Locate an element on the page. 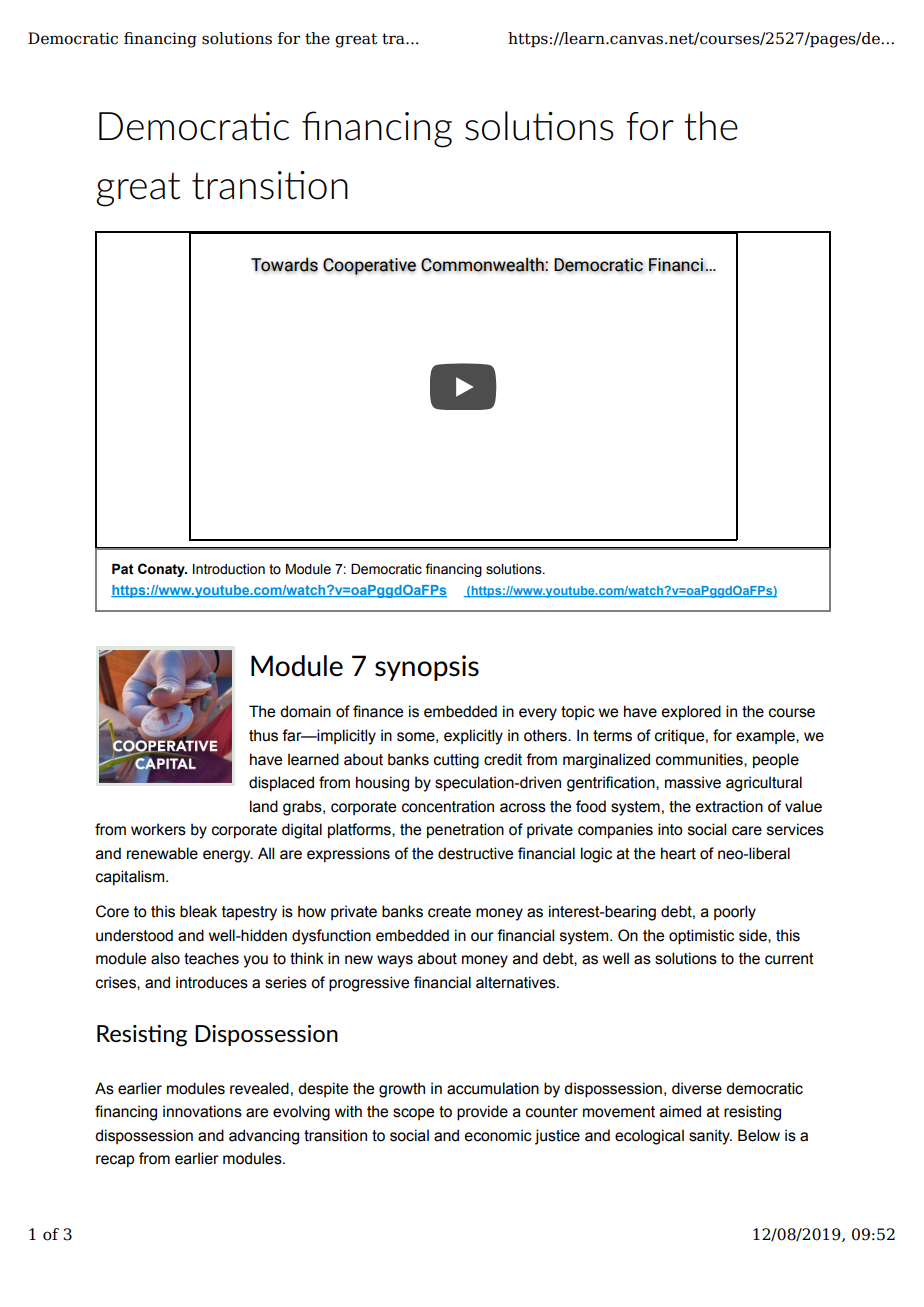  Introduction is located at coordinates (229, 569).
